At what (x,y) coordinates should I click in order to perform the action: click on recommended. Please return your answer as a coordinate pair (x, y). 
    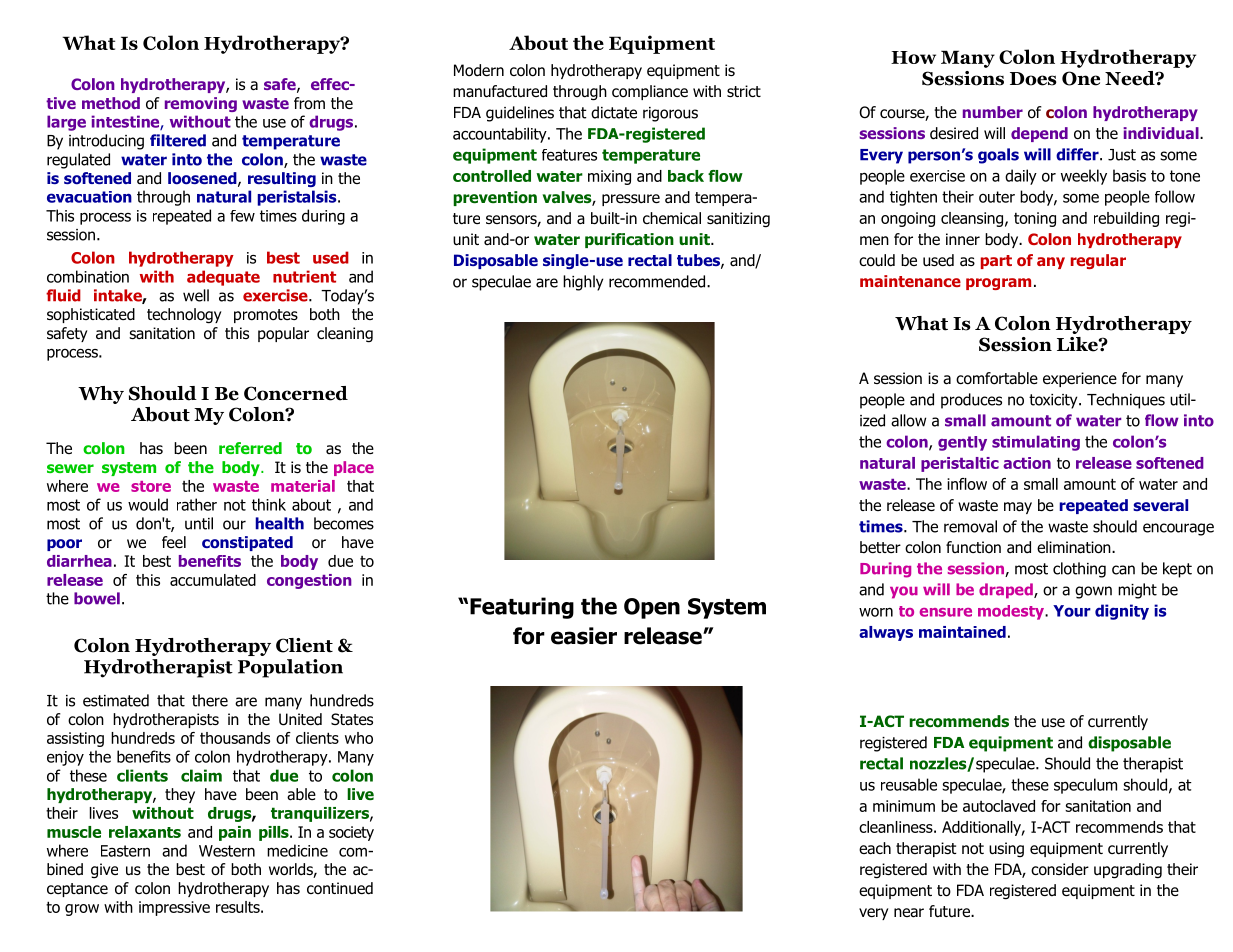
    Looking at the image, I should click on (658, 281).
